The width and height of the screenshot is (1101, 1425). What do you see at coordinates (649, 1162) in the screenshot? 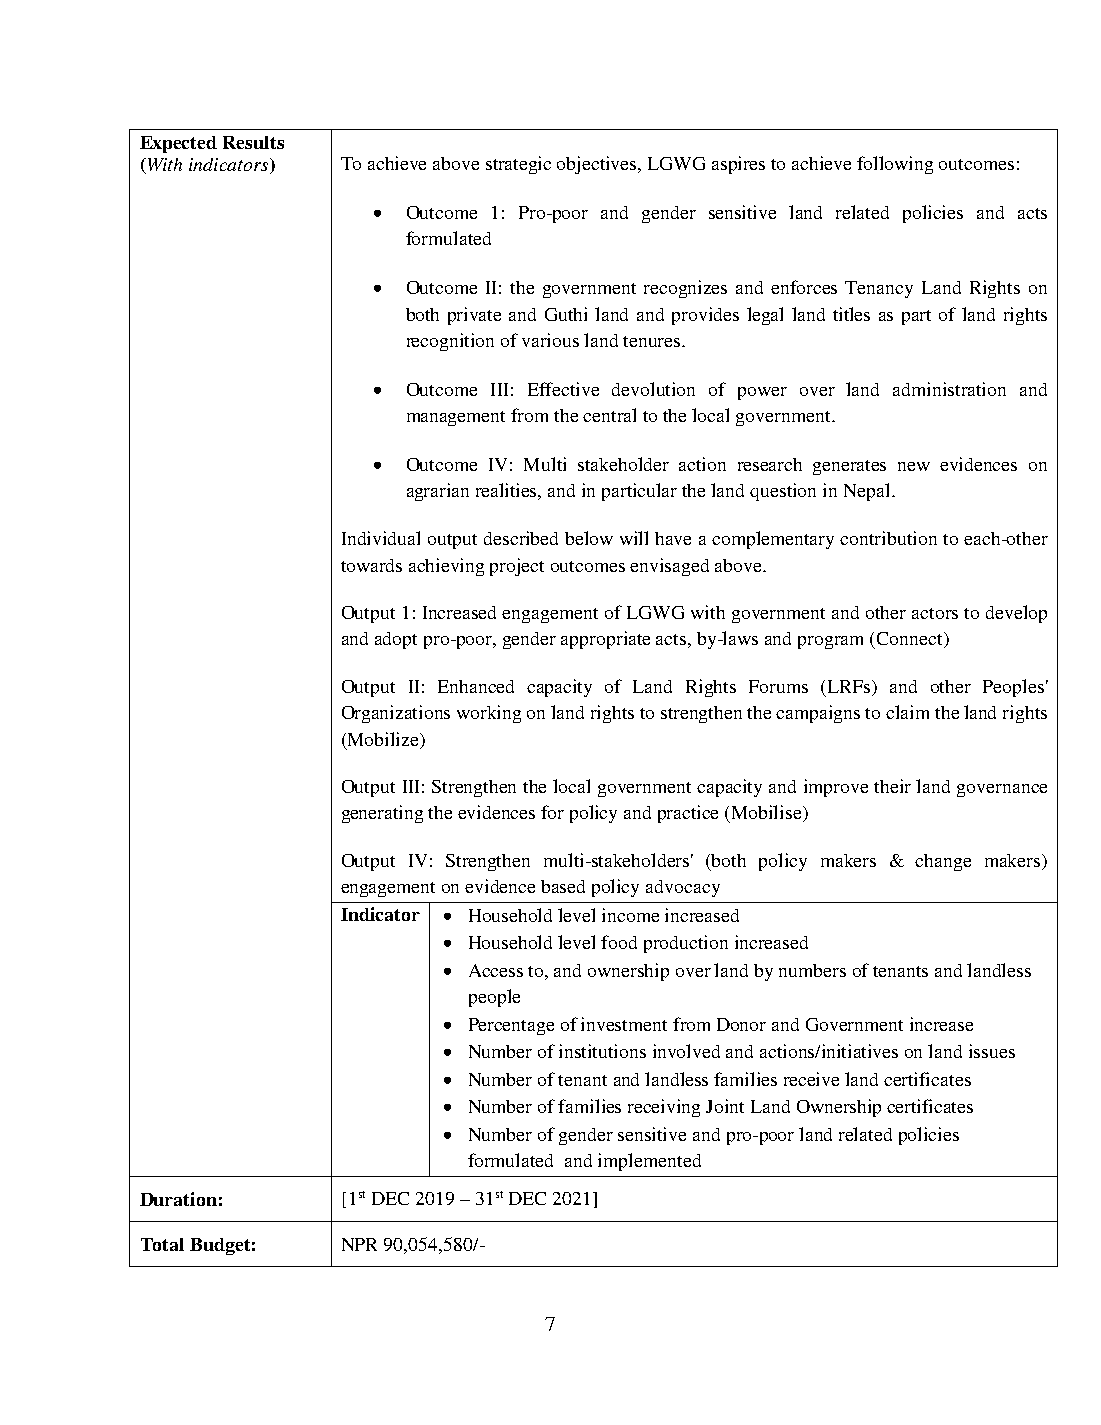
I see `implemented` at bounding box center [649, 1162].
